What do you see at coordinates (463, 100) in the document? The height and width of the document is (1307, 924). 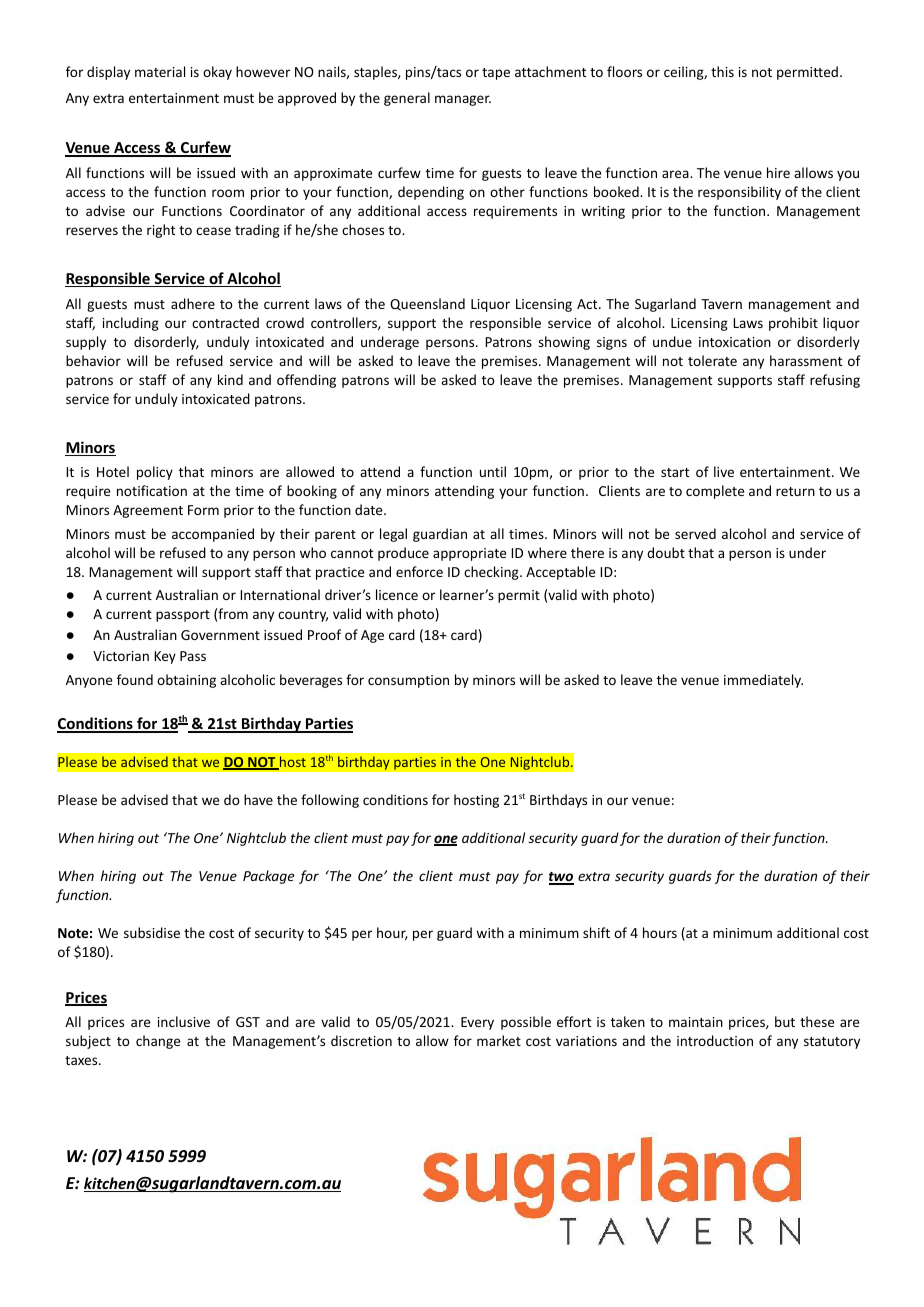 I see `manager` at bounding box center [463, 100].
